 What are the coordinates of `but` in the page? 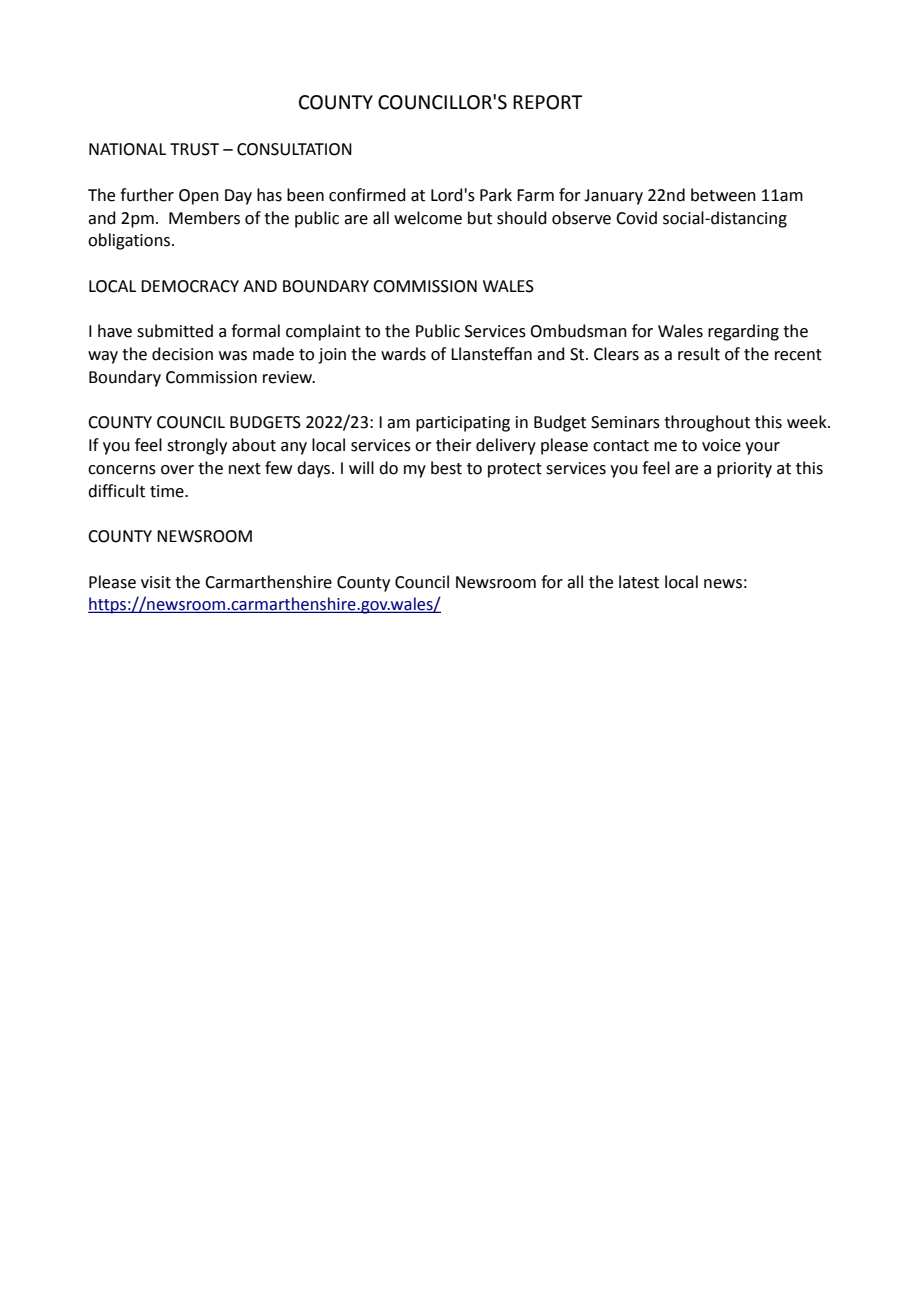 It's located at (480, 218).
